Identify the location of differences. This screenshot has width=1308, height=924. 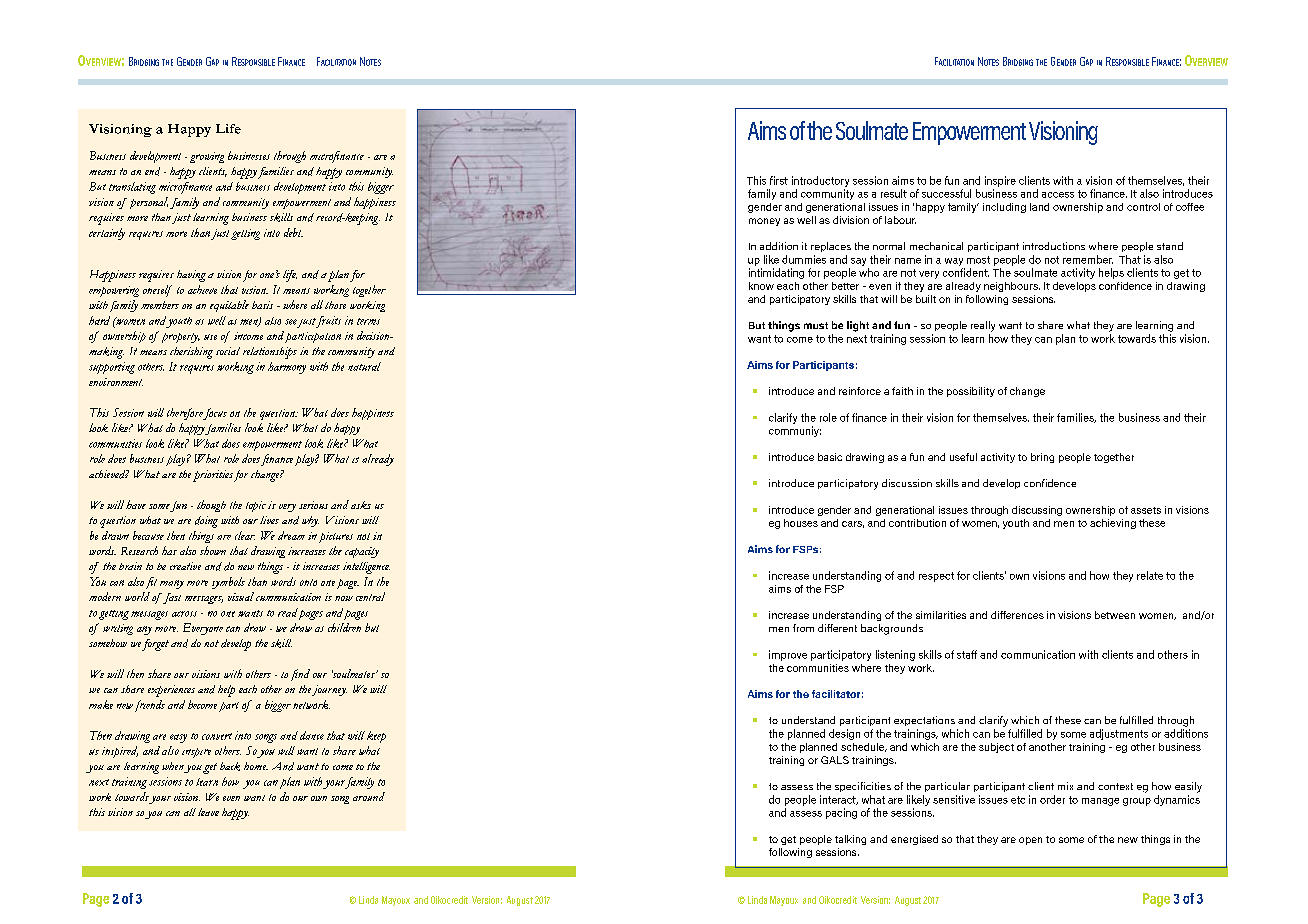
(1017, 615).
